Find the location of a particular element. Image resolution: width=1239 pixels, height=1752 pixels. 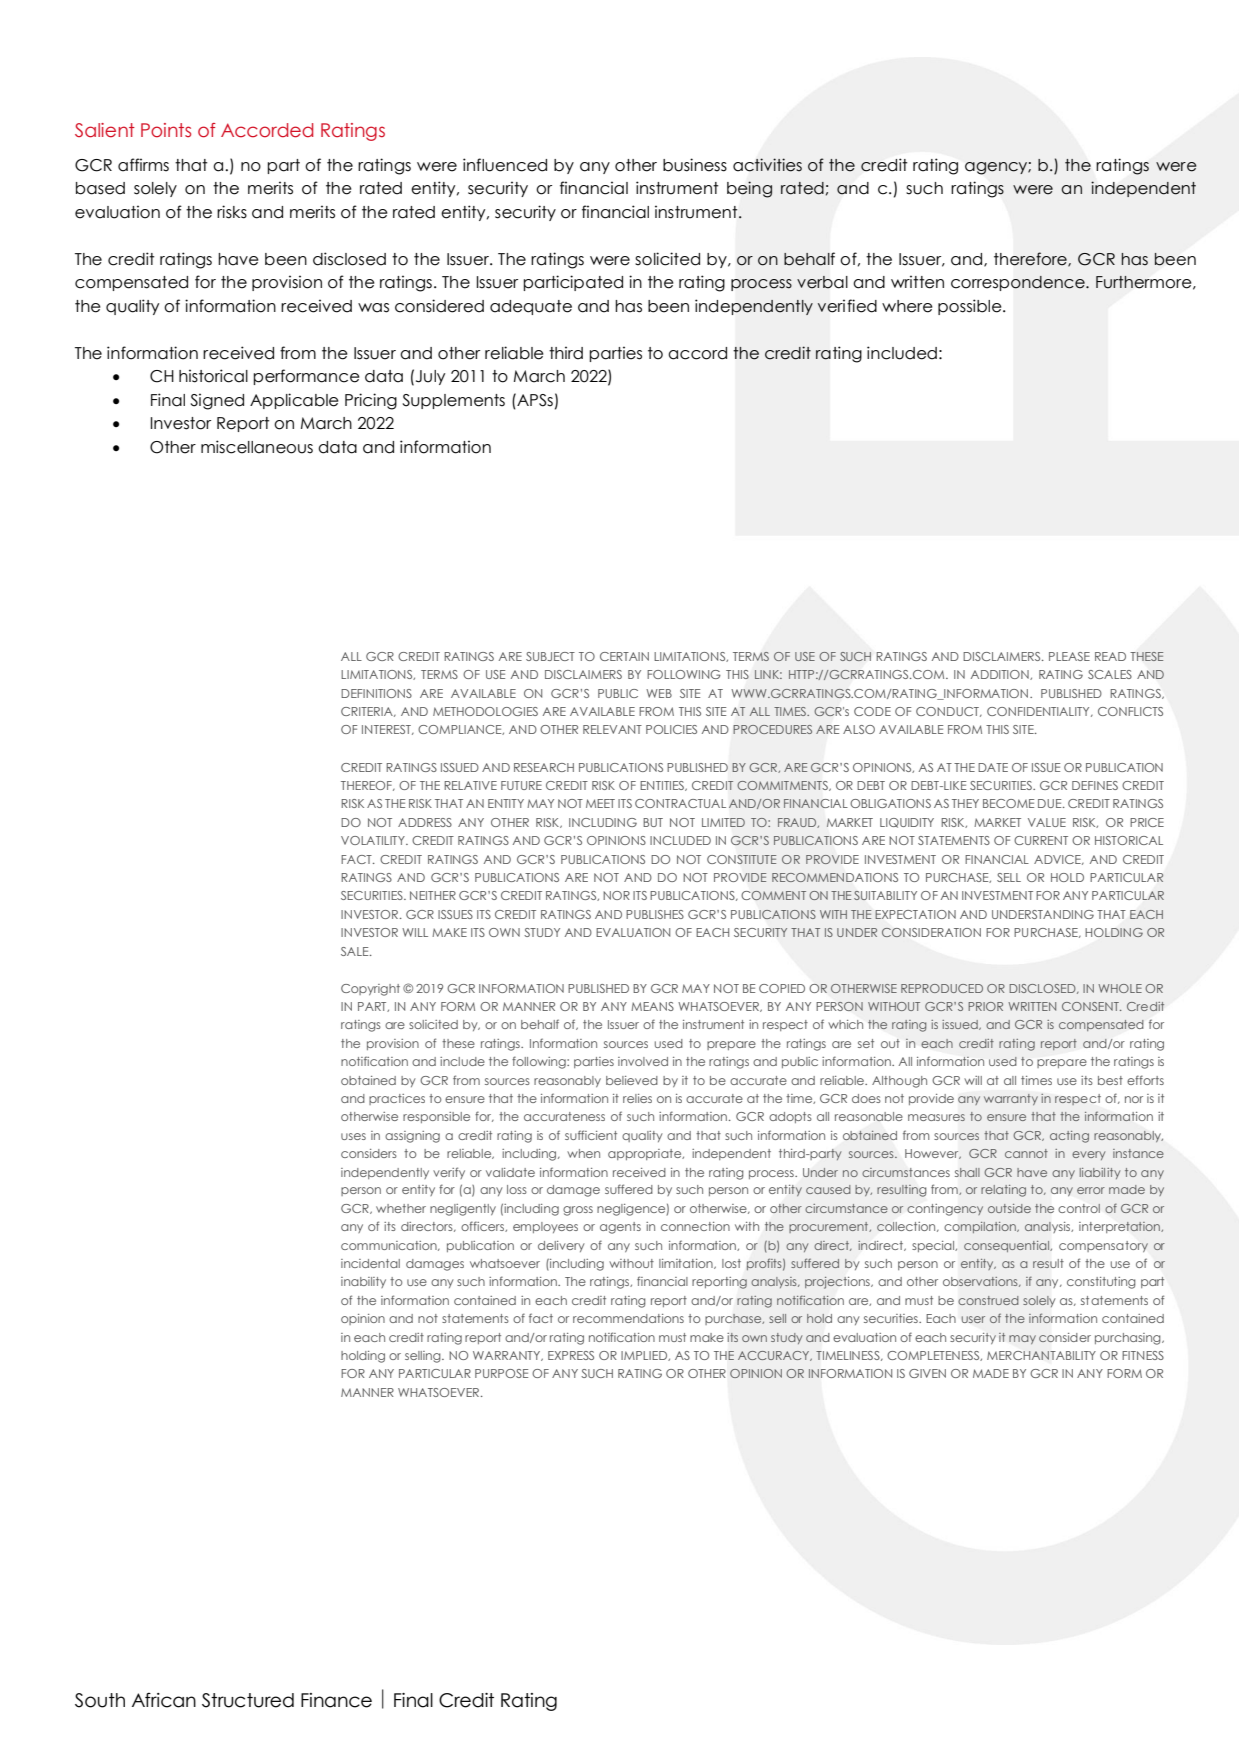

inability is located at coordinates (363, 1282).
